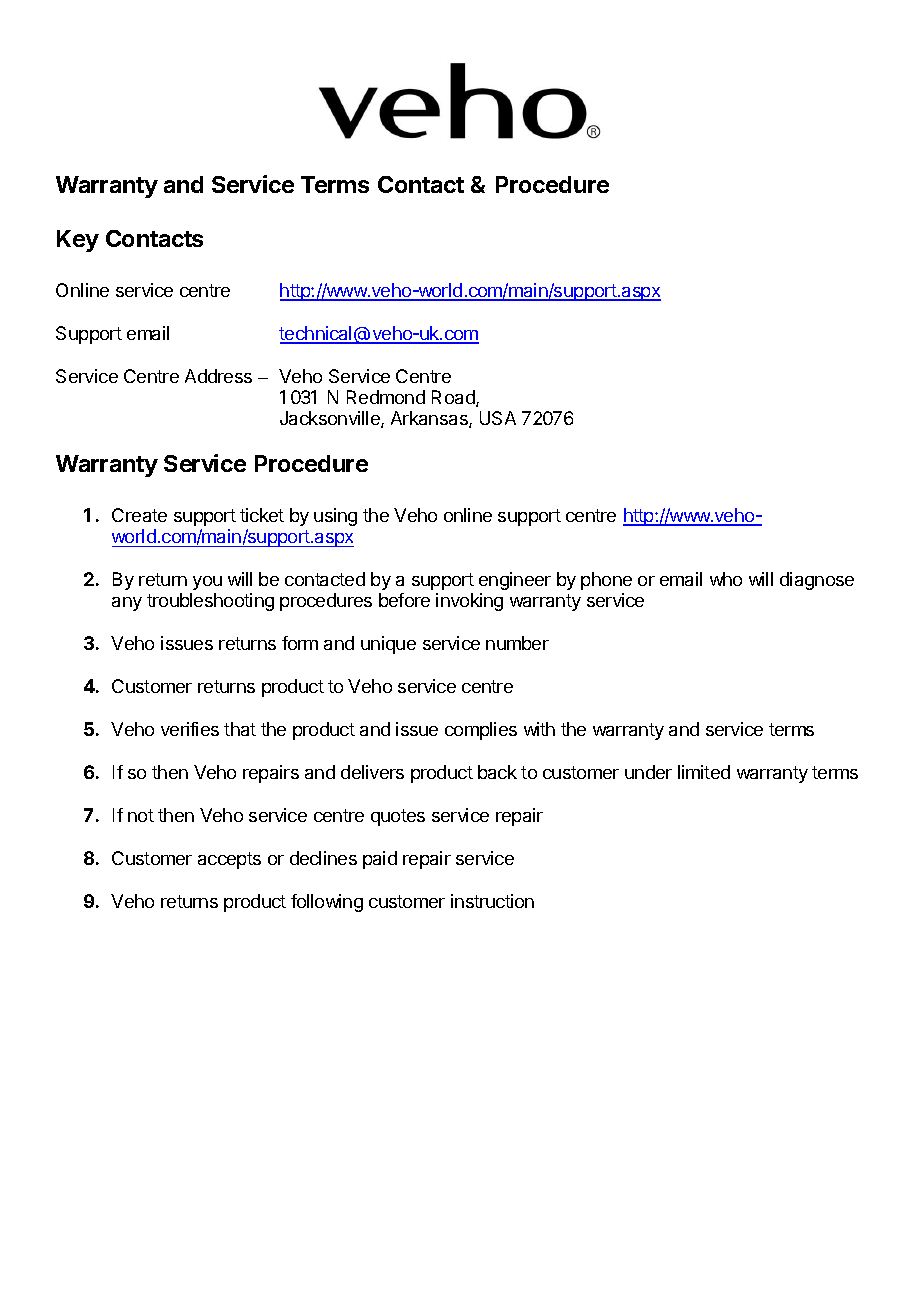  What do you see at coordinates (498, 418) in the screenshot?
I see `USA` at bounding box center [498, 418].
